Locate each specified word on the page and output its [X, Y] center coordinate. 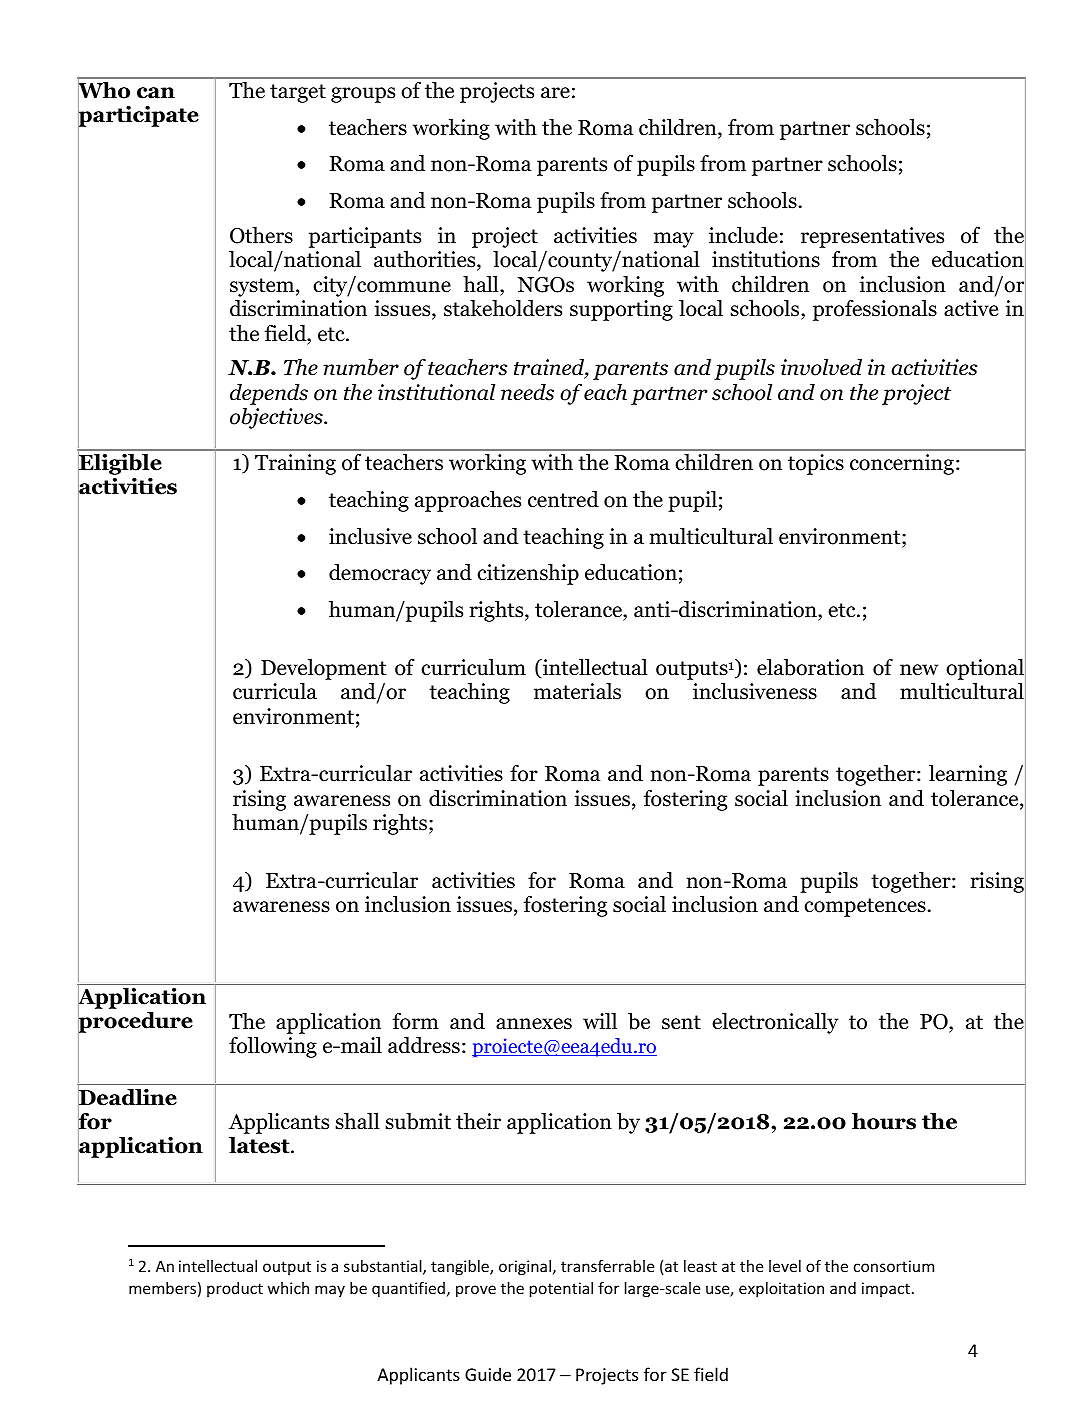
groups [363, 95]
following [273, 1047]
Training [295, 464]
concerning [902, 464]
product [235, 1289]
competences [865, 907]
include [743, 235]
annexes [534, 1024]
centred [563, 499]
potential [561, 1289]
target [298, 93]
